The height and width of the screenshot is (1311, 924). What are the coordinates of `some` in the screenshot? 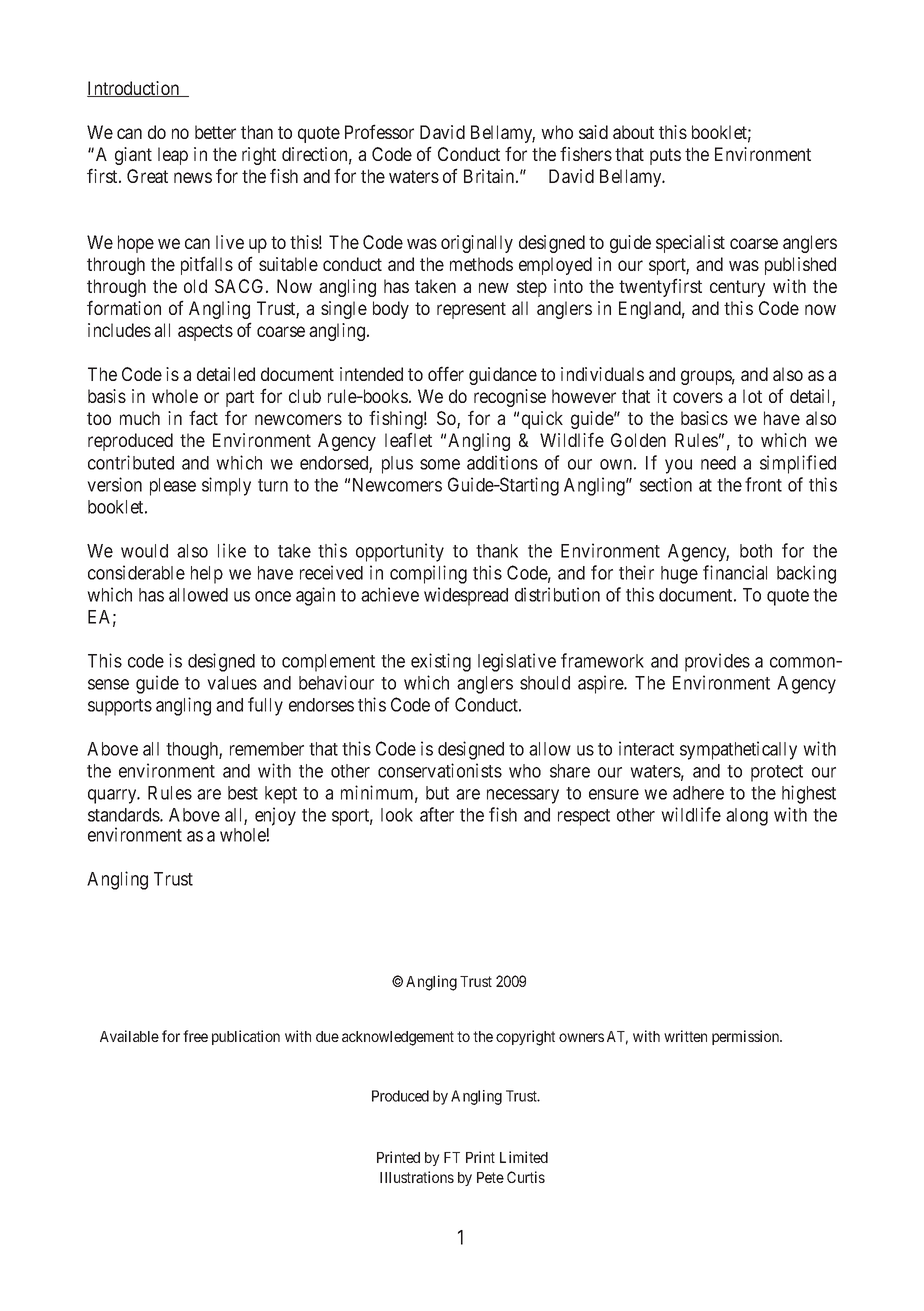 It's located at (440, 464).
